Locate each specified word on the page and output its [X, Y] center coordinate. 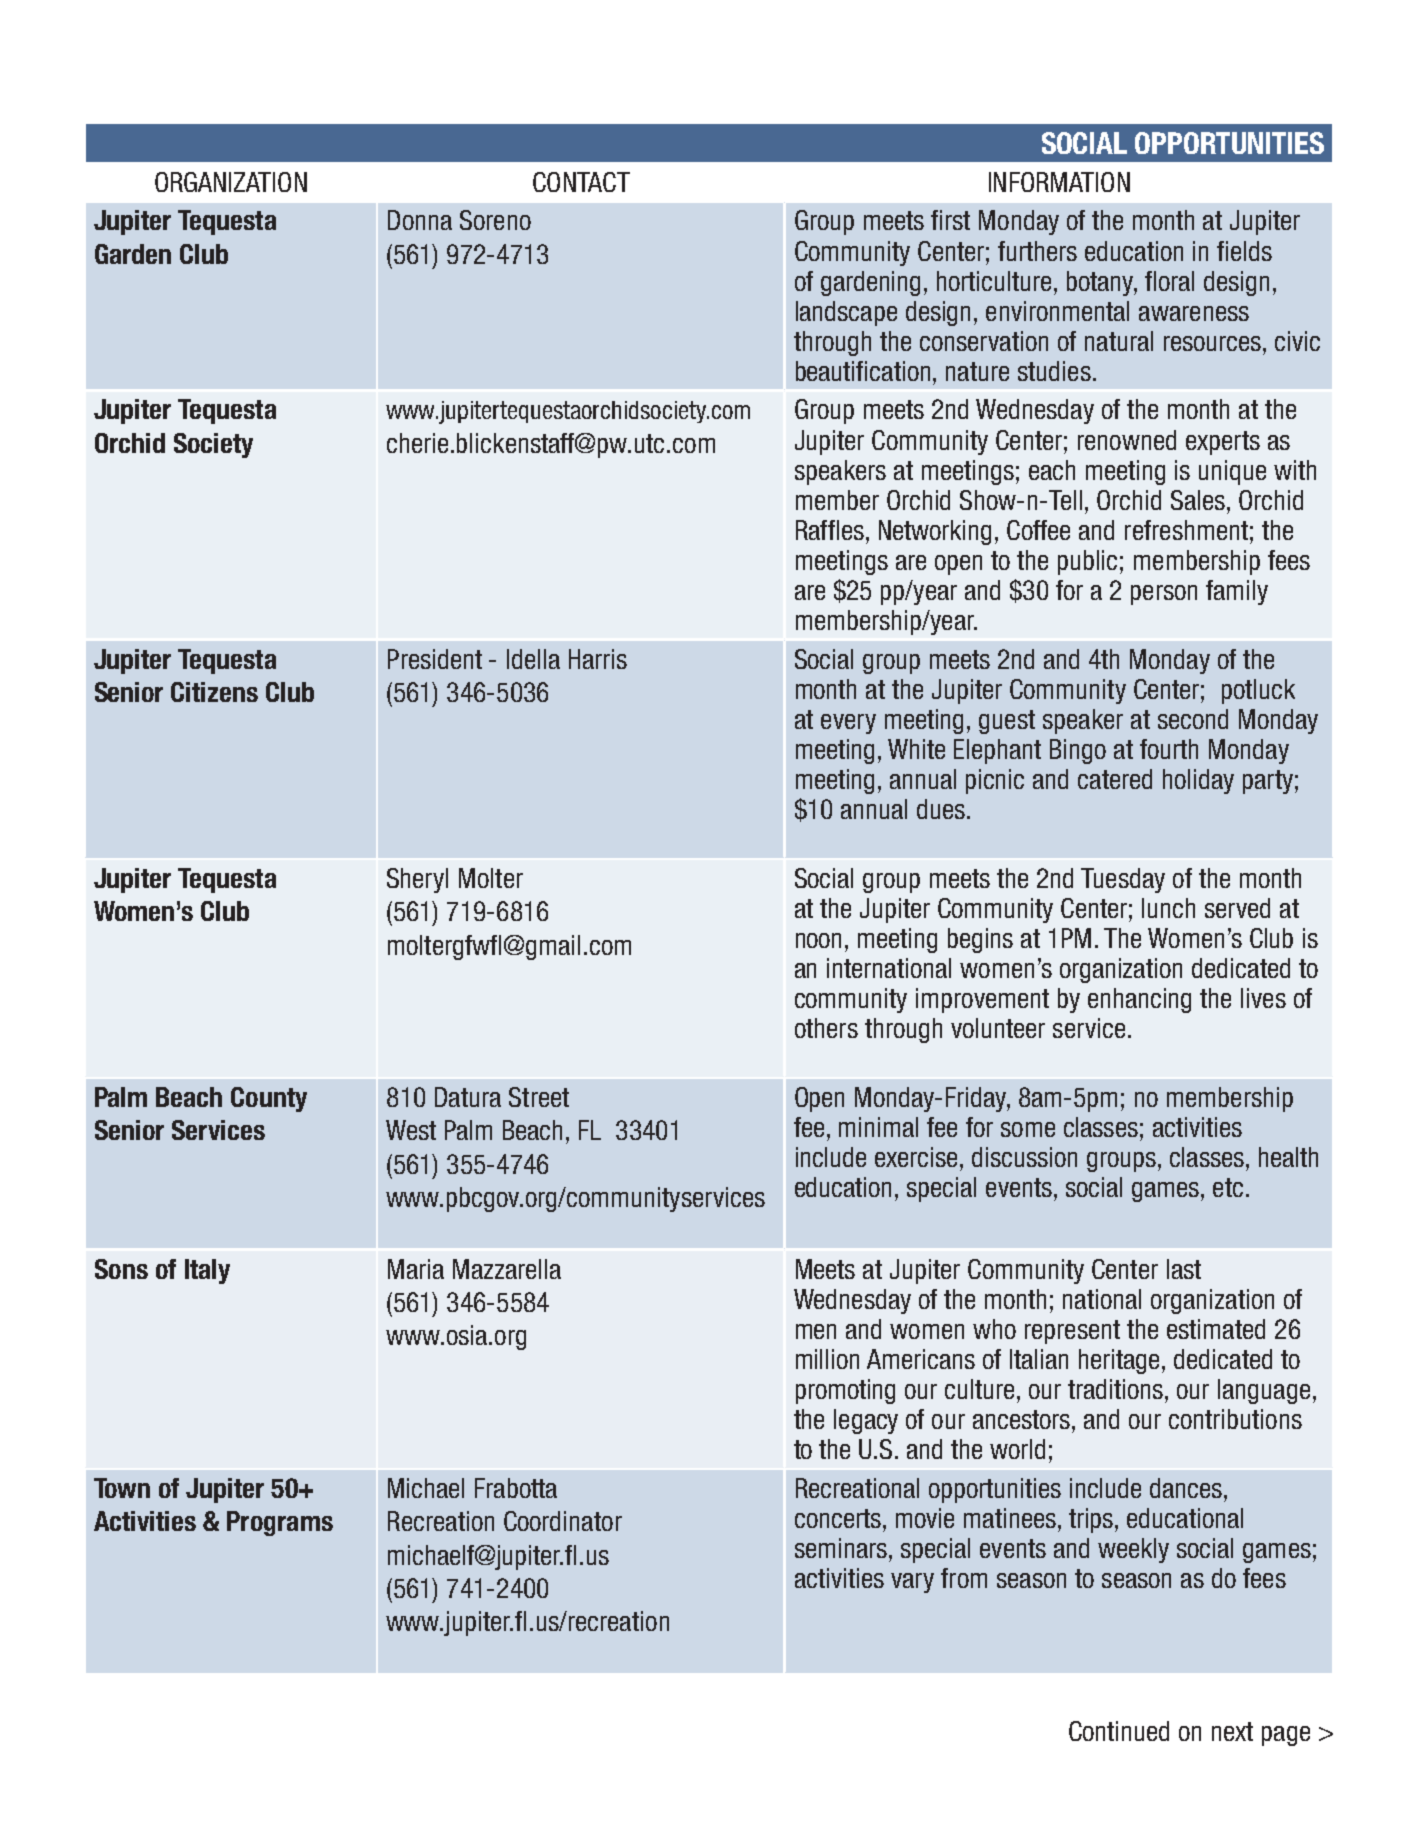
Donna [420, 220]
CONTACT [581, 182]
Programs [280, 1523]
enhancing [1139, 1000]
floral [1169, 281]
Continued [1119, 1731]
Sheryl [417, 880]
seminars [842, 1548]
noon [818, 940]
